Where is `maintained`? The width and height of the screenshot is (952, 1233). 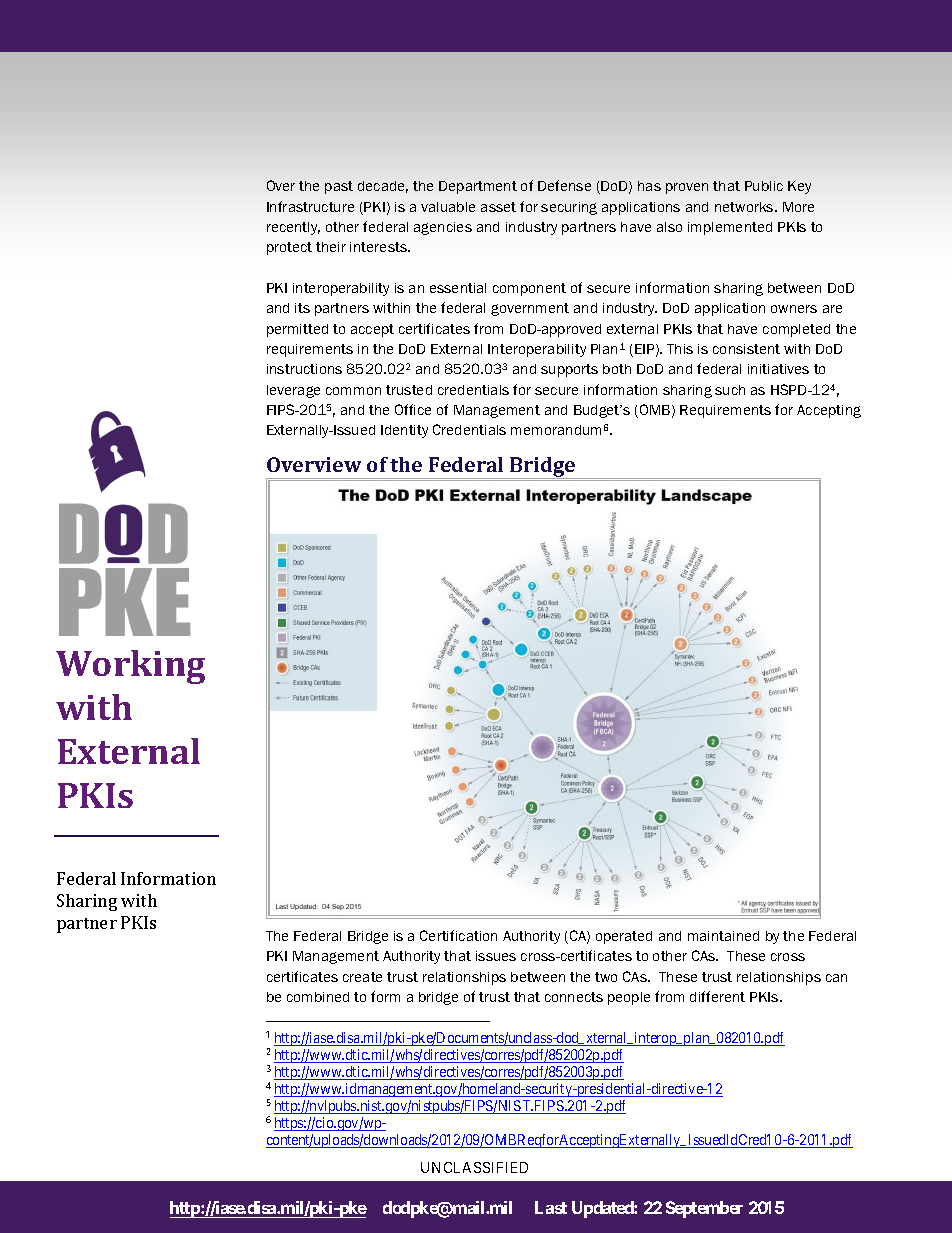 maintained is located at coordinates (723, 936).
